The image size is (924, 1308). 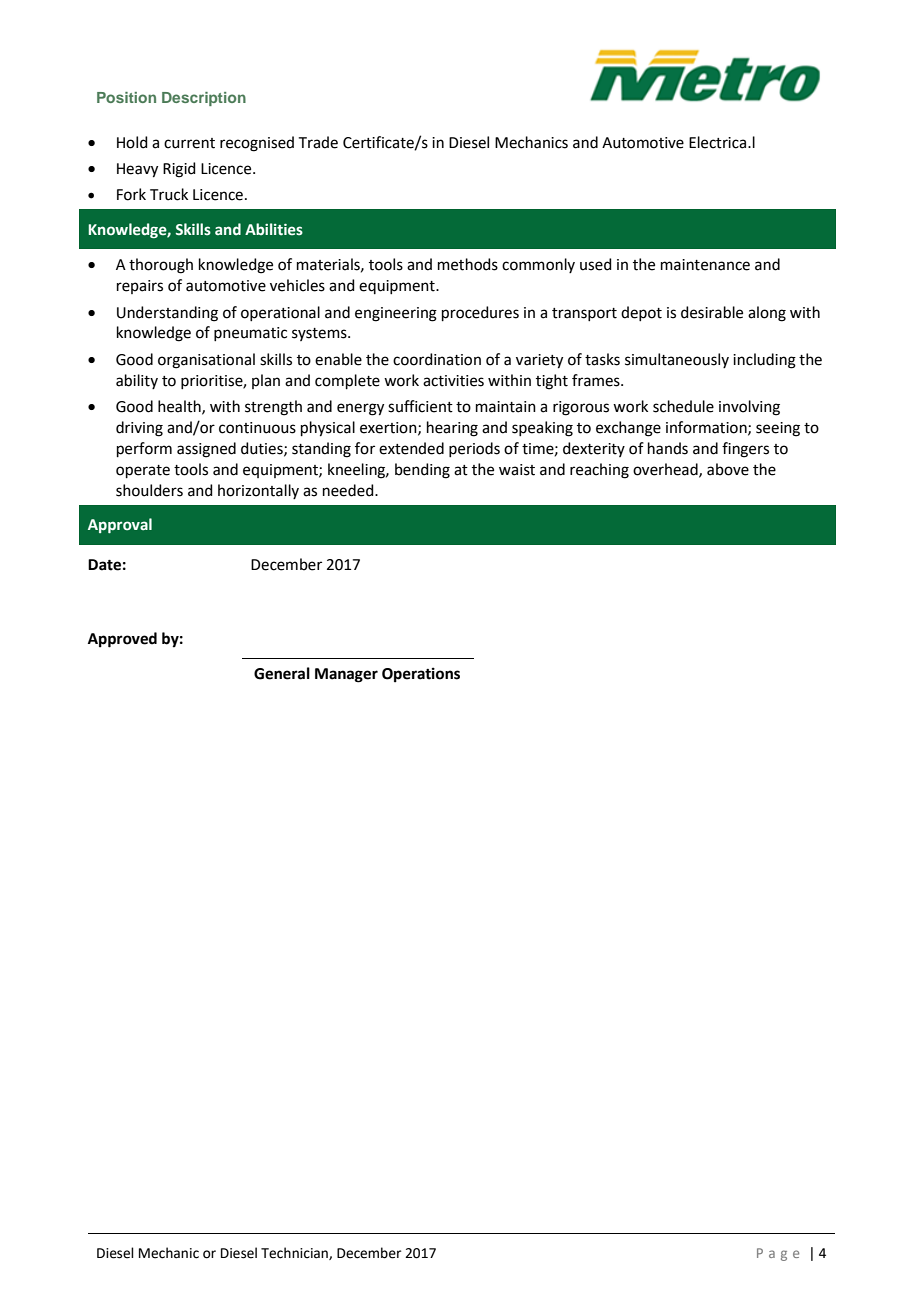 What do you see at coordinates (282, 673) in the document?
I see `General` at bounding box center [282, 673].
